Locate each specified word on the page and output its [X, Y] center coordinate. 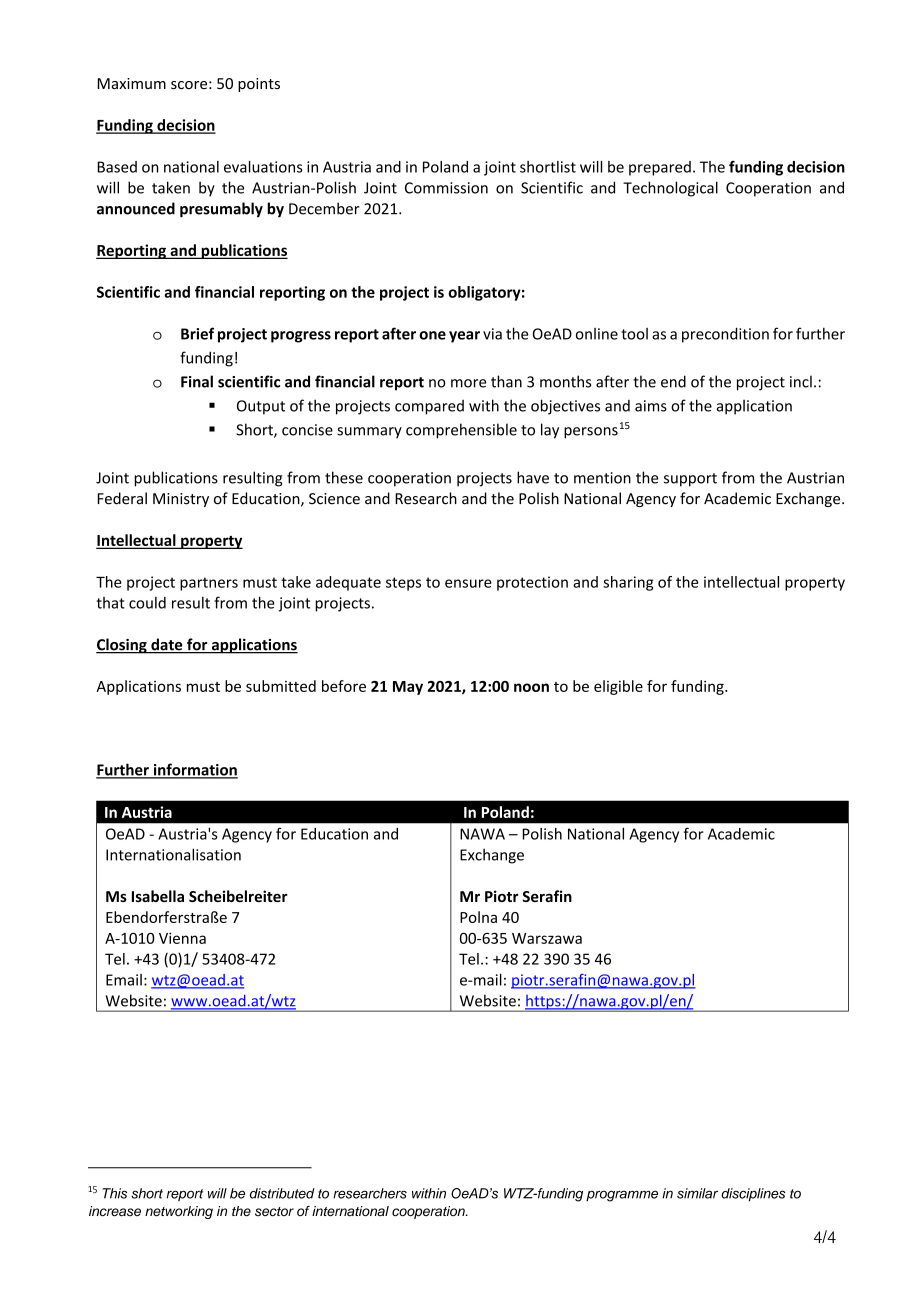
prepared [660, 168]
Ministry [181, 500]
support [690, 480]
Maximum [131, 83]
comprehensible [461, 431]
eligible [618, 687]
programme [622, 1196]
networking [179, 1212]
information [194, 770]
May [408, 688]
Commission [446, 188]
